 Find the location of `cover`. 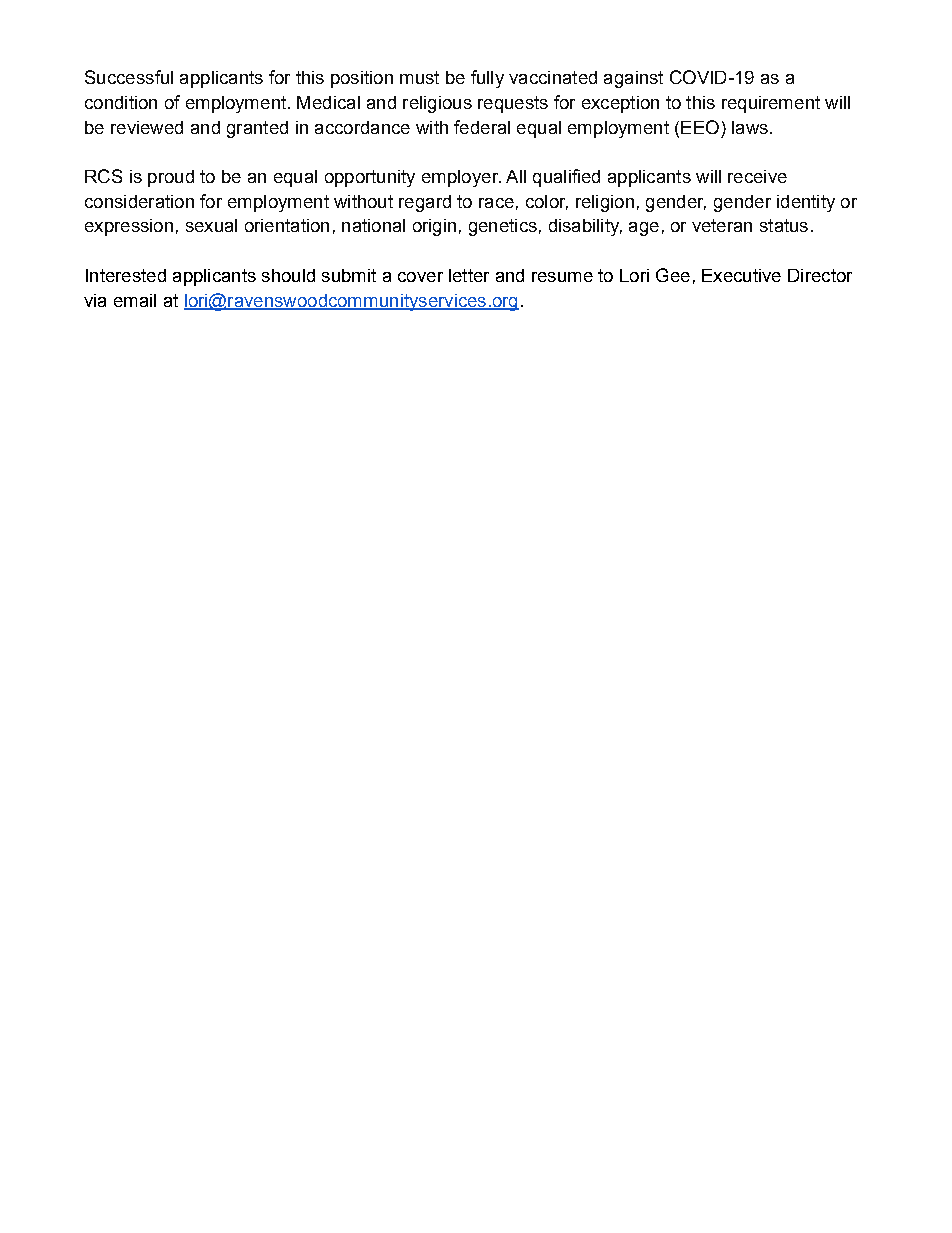

cover is located at coordinates (420, 277).
